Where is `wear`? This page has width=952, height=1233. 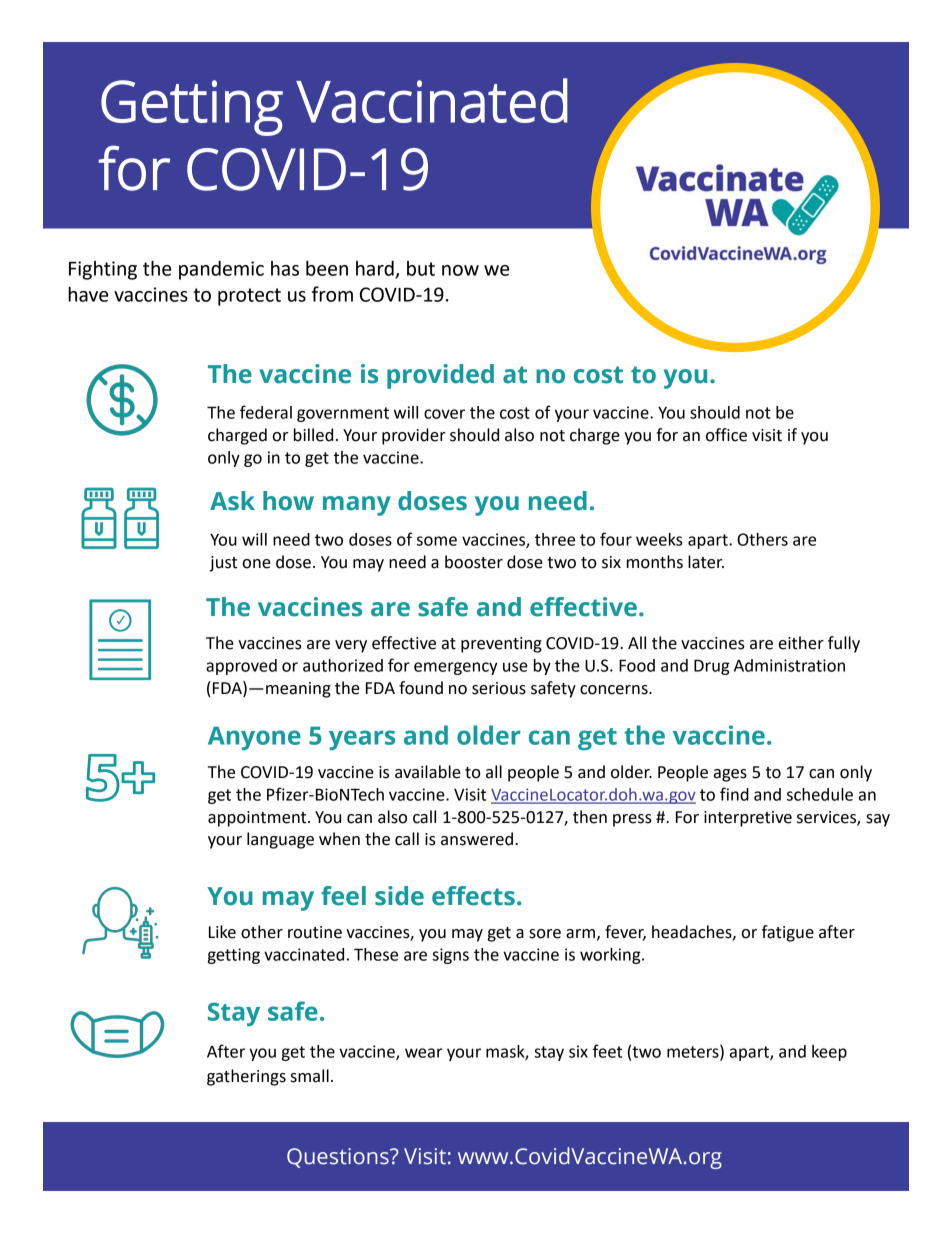 wear is located at coordinates (423, 1053).
